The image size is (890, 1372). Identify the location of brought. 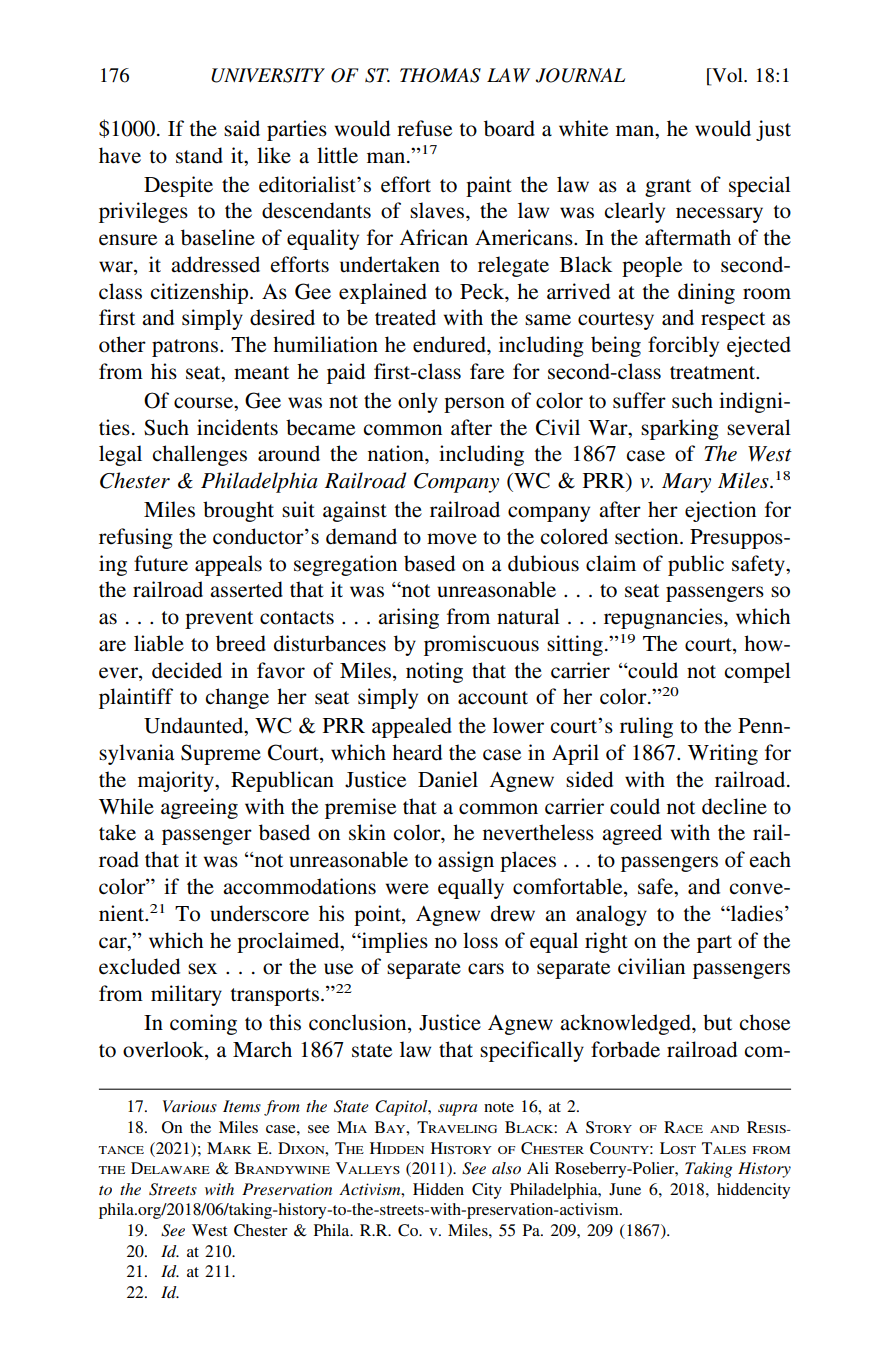
(238, 511).
